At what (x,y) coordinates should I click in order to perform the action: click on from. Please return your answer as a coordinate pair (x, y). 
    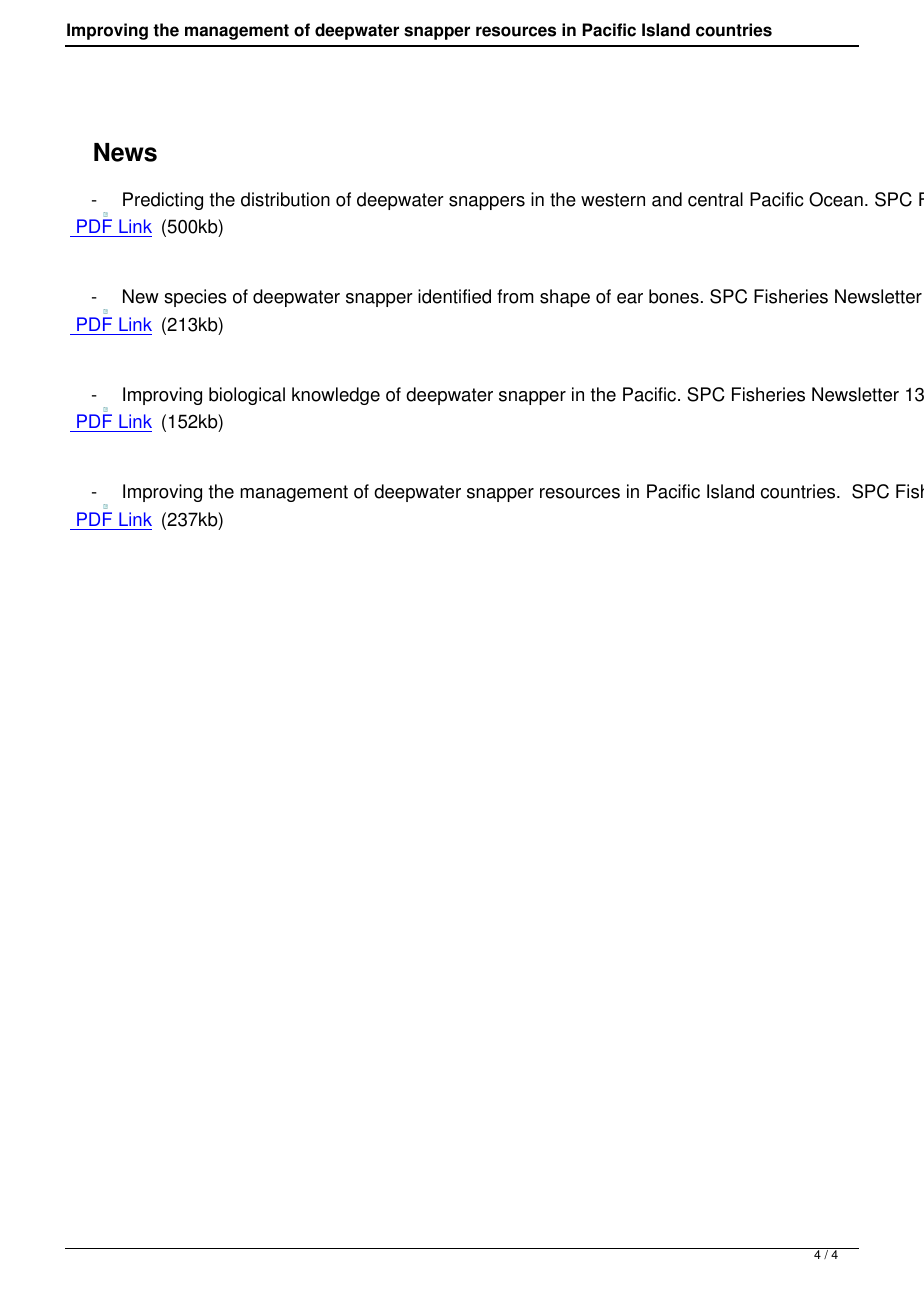
    Looking at the image, I should click on (515, 296).
